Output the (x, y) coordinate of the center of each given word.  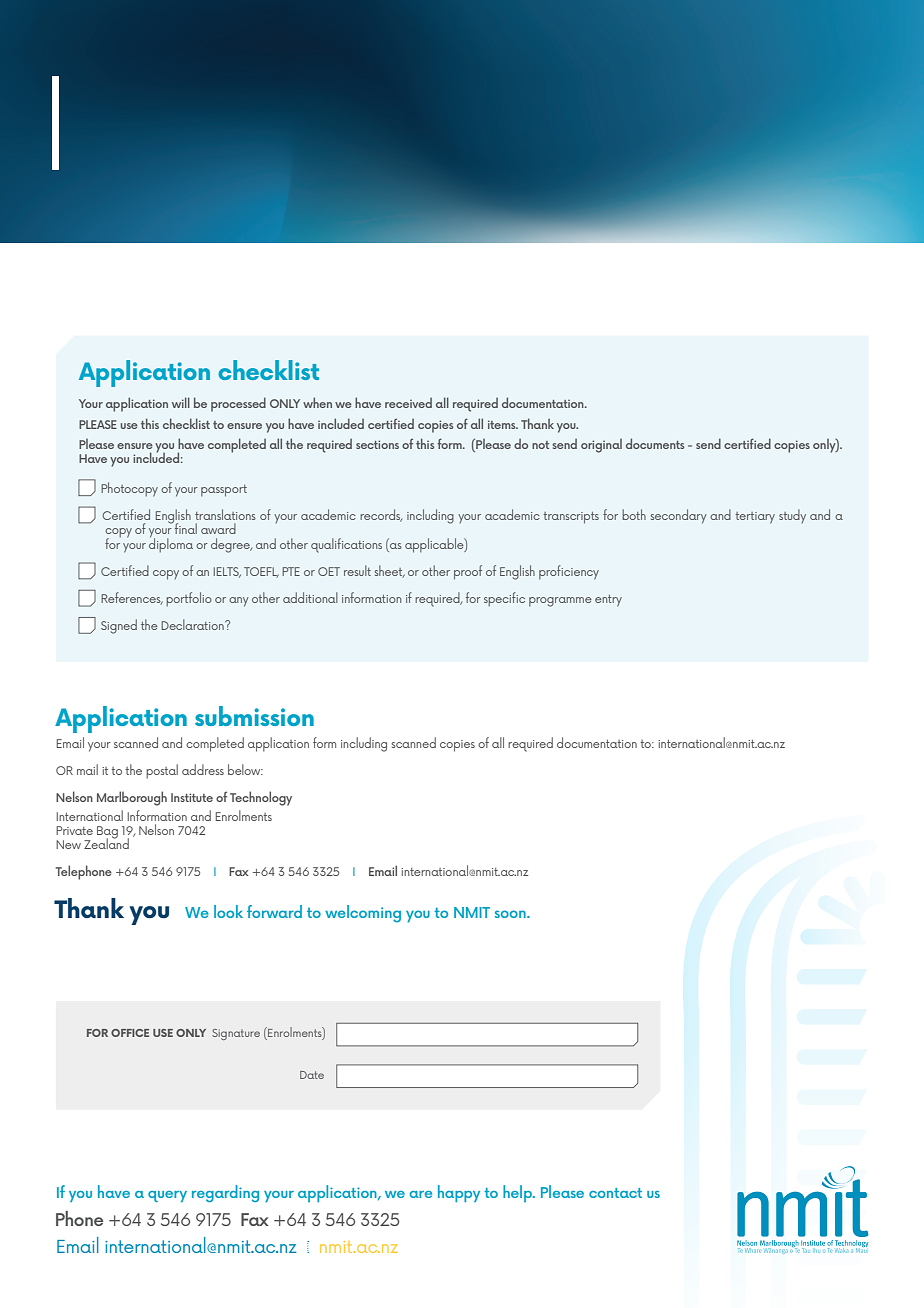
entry (608, 601)
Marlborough (132, 798)
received (408, 403)
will (181, 402)
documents (655, 443)
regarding (225, 1193)
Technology (261, 798)
